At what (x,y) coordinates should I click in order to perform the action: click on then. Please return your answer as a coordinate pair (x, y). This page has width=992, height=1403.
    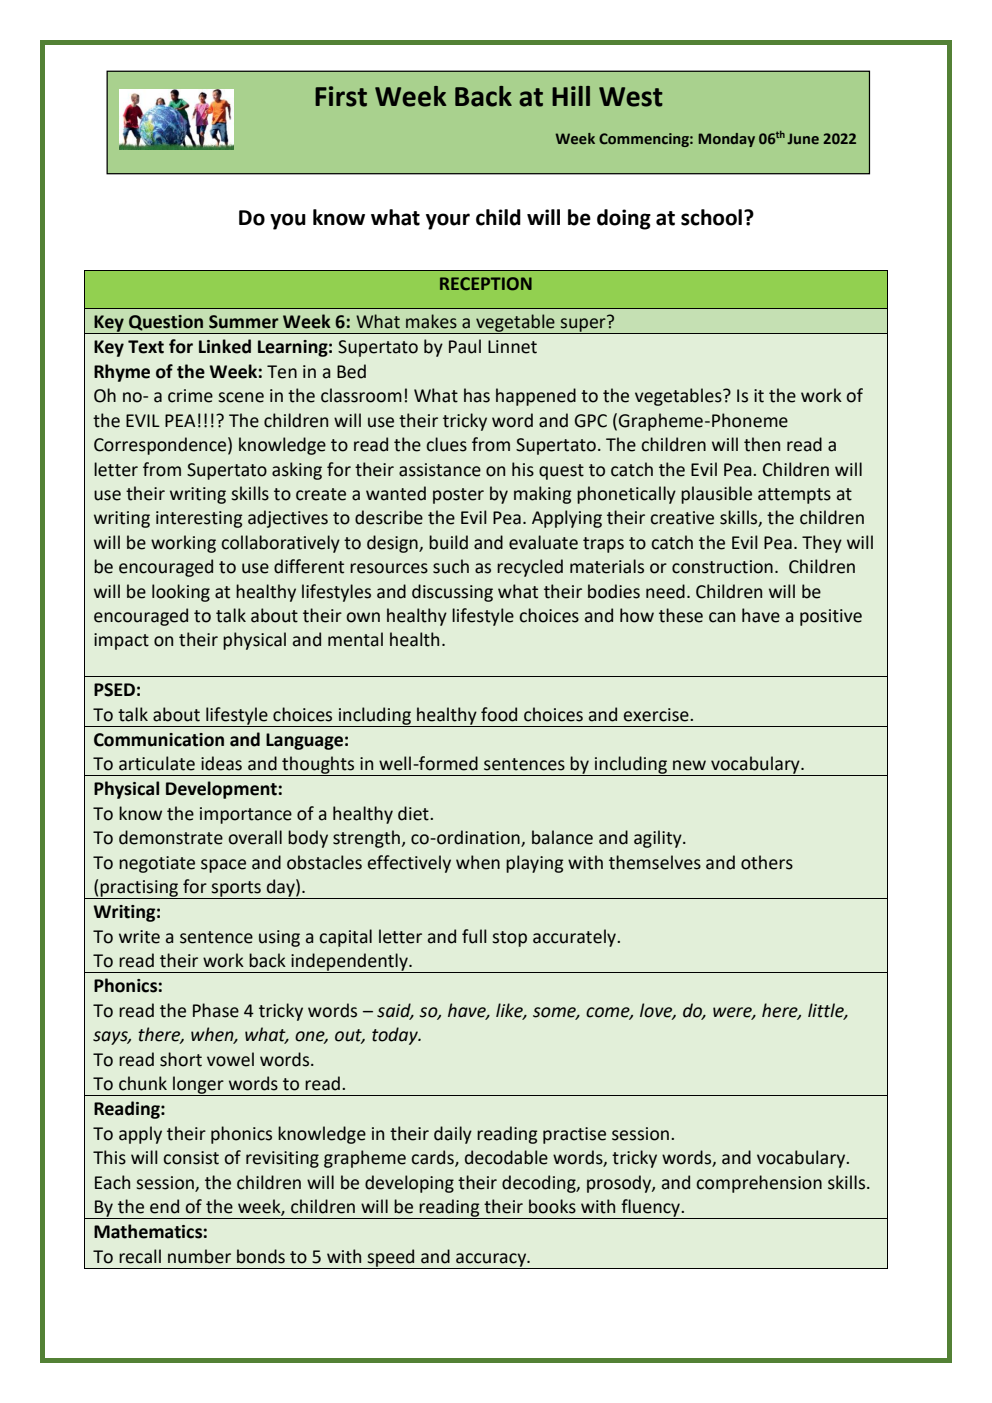
    Looking at the image, I should click on (762, 444).
